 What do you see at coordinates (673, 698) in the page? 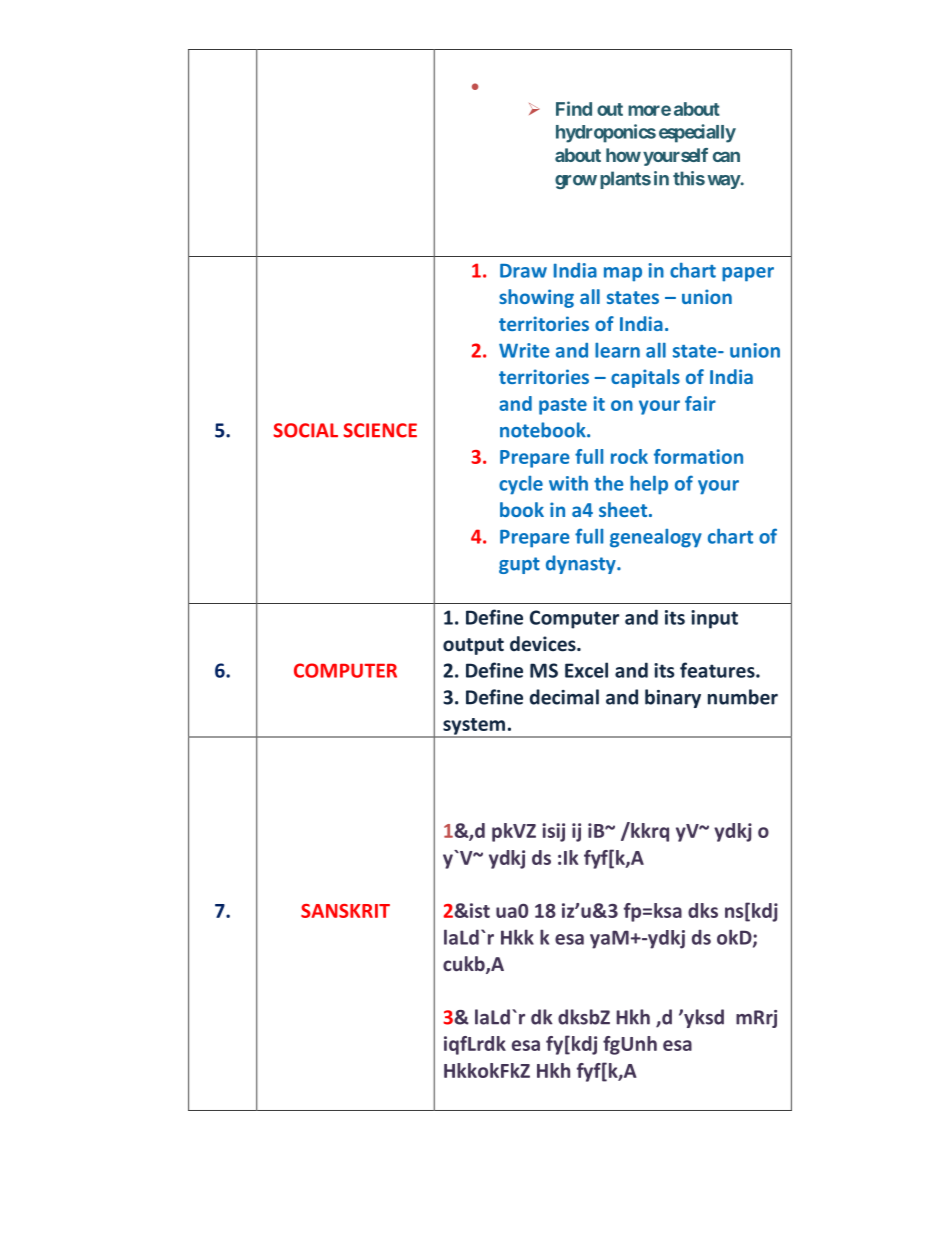
I see `binary` at bounding box center [673, 698].
